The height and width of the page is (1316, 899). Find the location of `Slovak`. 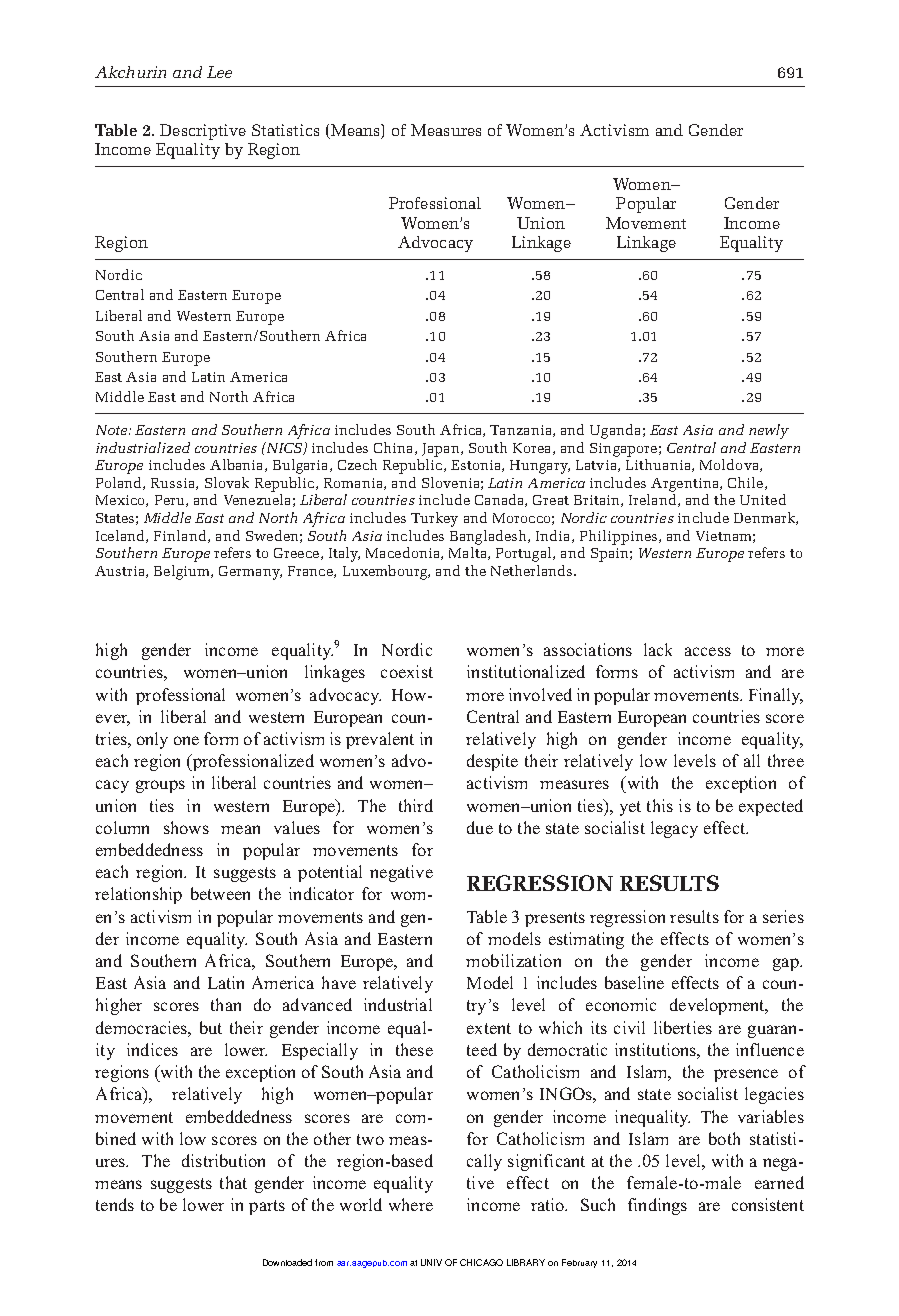

Slovak is located at coordinates (227, 482).
